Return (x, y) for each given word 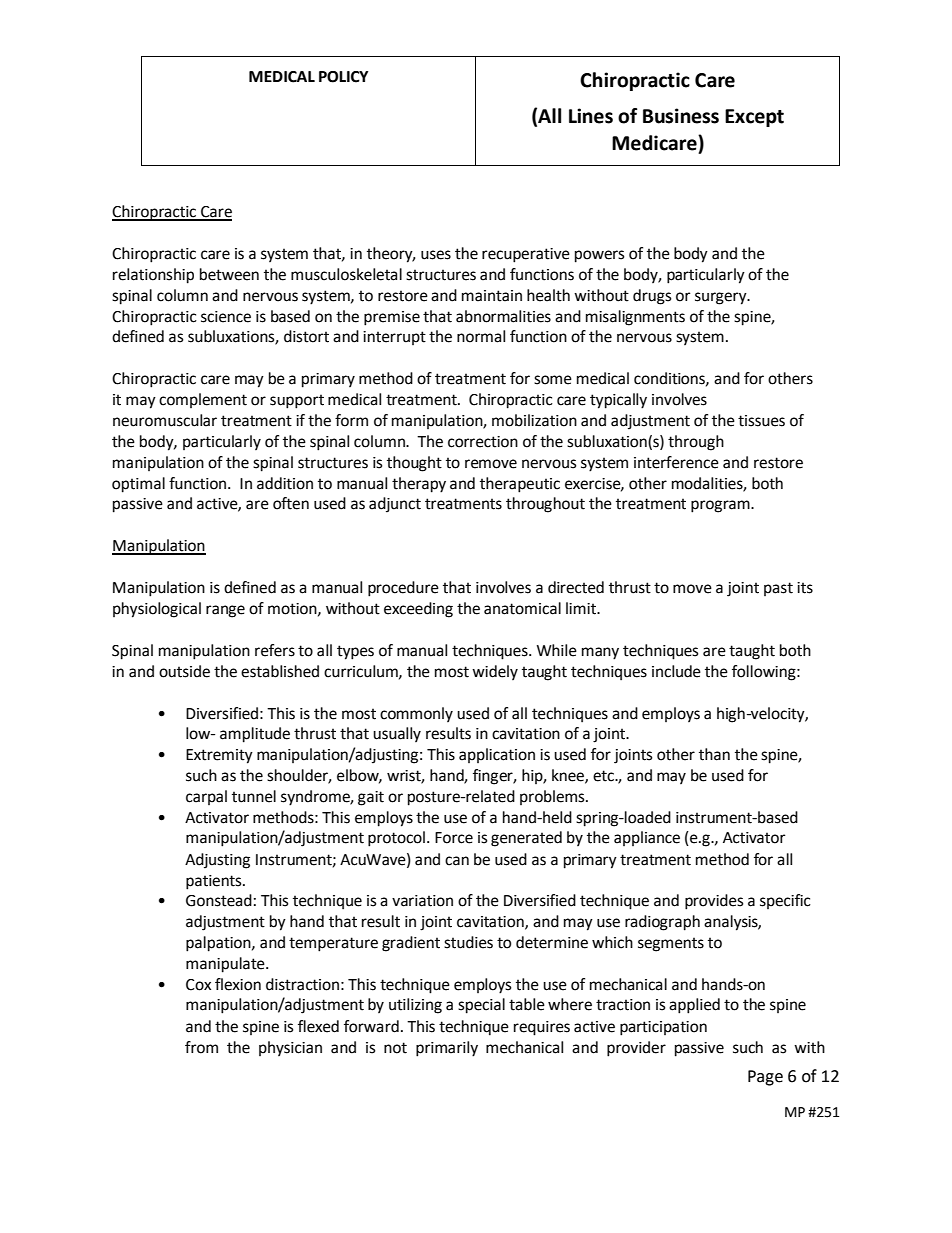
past (778, 589)
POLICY (343, 77)
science (226, 317)
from (201, 1047)
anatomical (522, 608)
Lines (591, 116)
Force (454, 838)
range (225, 611)
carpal (206, 797)
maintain (492, 296)
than (714, 754)
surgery (722, 298)
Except (754, 118)
